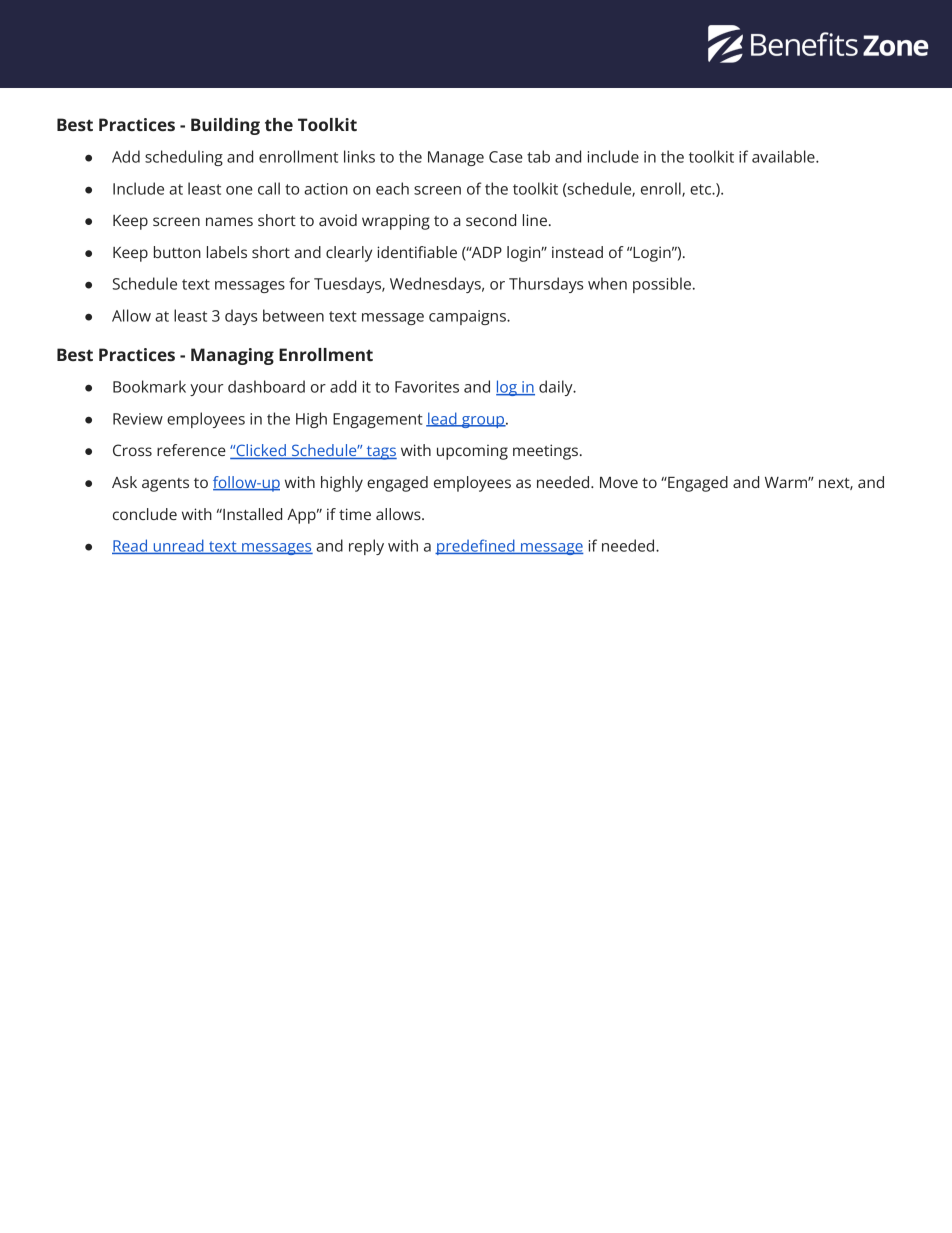 The image size is (952, 1233). Describe the element at coordinates (232, 356) in the screenshot. I see `Managing` at that location.
